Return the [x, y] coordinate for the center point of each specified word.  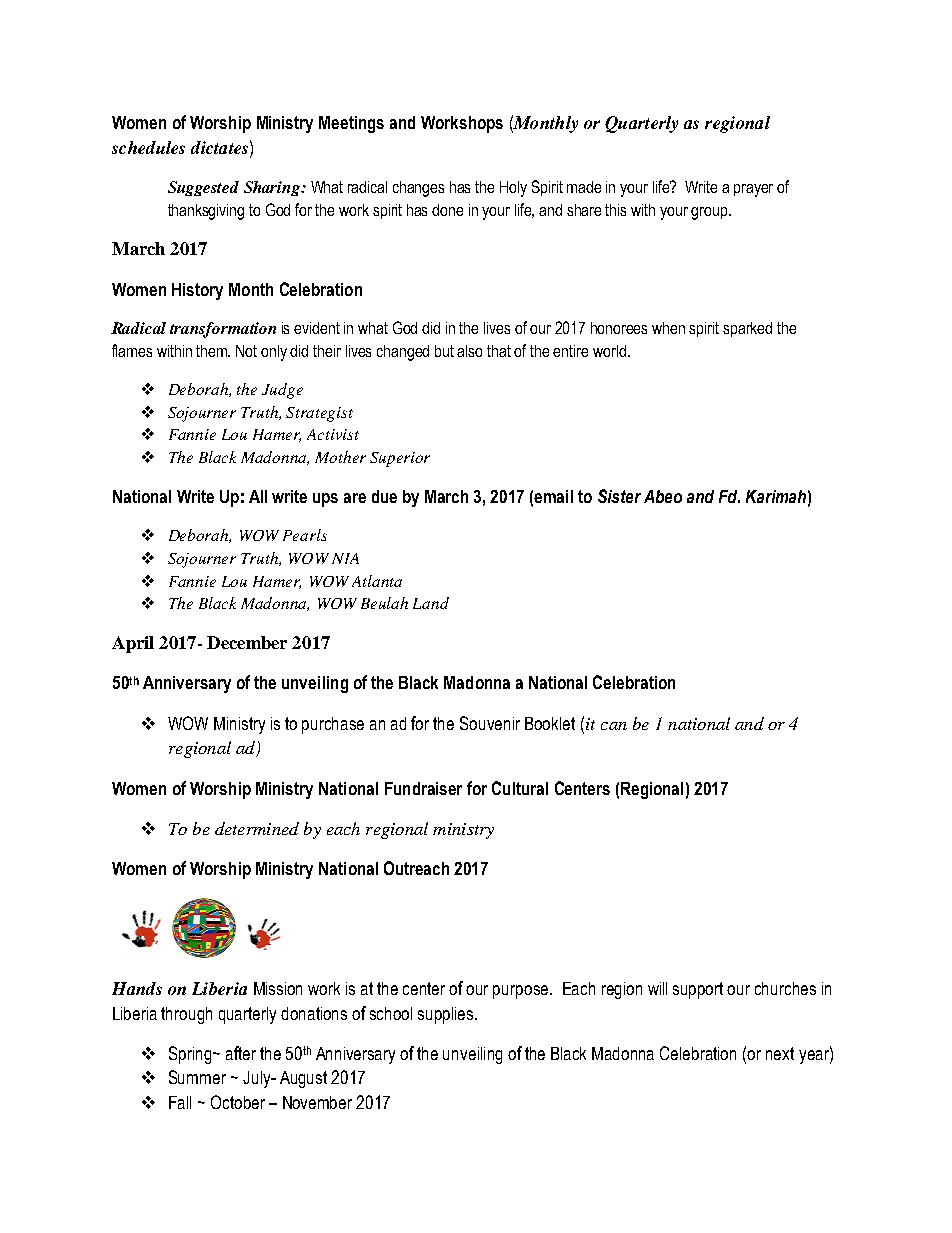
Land [431, 603]
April [133, 644]
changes [418, 189]
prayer [753, 190]
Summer [197, 1077]
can [614, 726]
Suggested [203, 188]
